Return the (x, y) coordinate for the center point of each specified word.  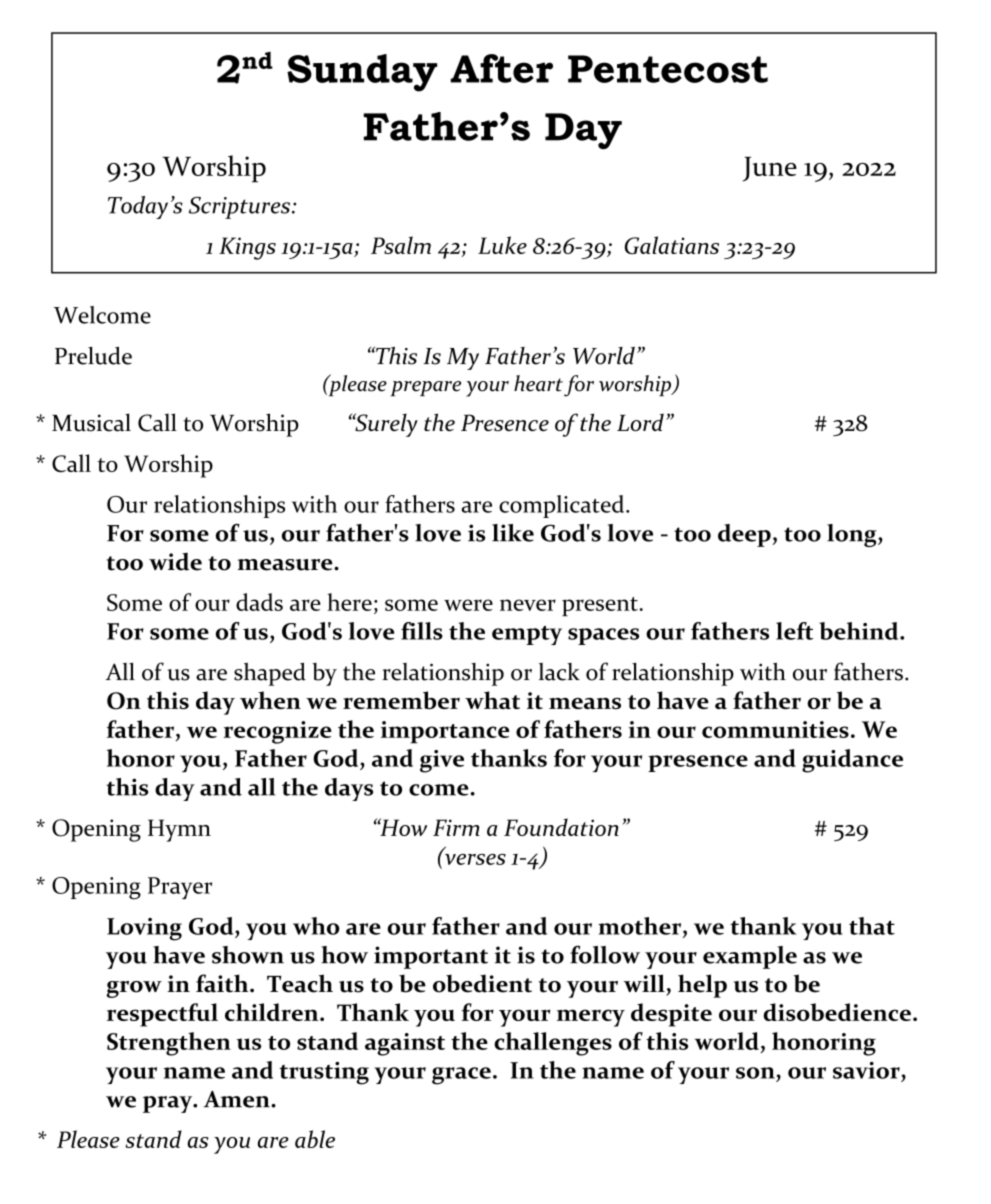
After (501, 68)
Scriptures (241, 208)
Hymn (179, 830)
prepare (426, 388)
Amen (238, 1099)
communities (775, 729)
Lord (640, 422)
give (442, 761)
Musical (91, 422)
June (770, 169)
